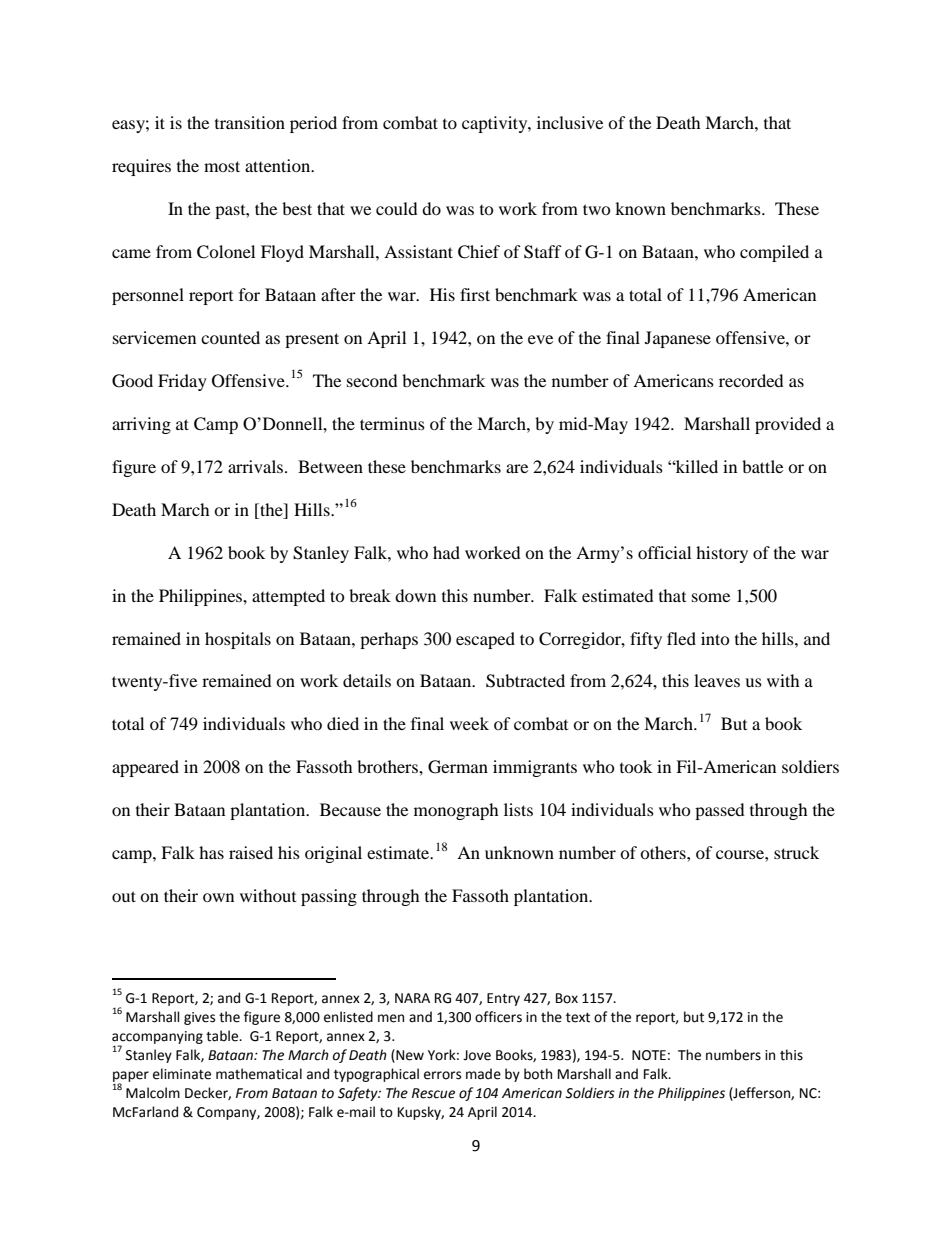 The width and height of the image is (952, 1233). Describe the element at coordinates (257, 466) in the image. I see `arrivals` at that location.
